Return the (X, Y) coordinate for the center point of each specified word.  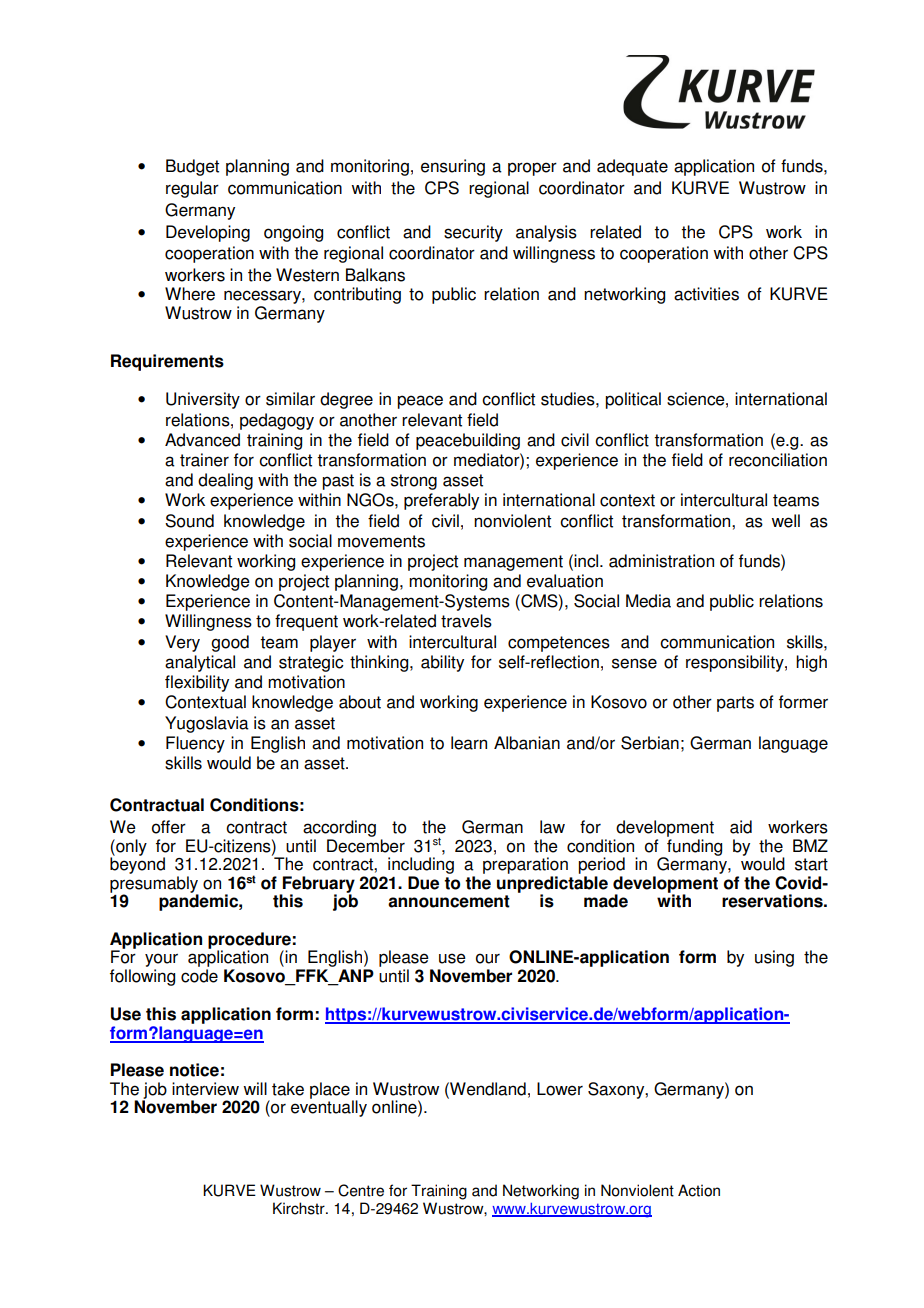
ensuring (453, 167)
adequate (632, 167)
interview (205, 1089)
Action (699, 1190)
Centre (361, 1190)
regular (192, 189)
